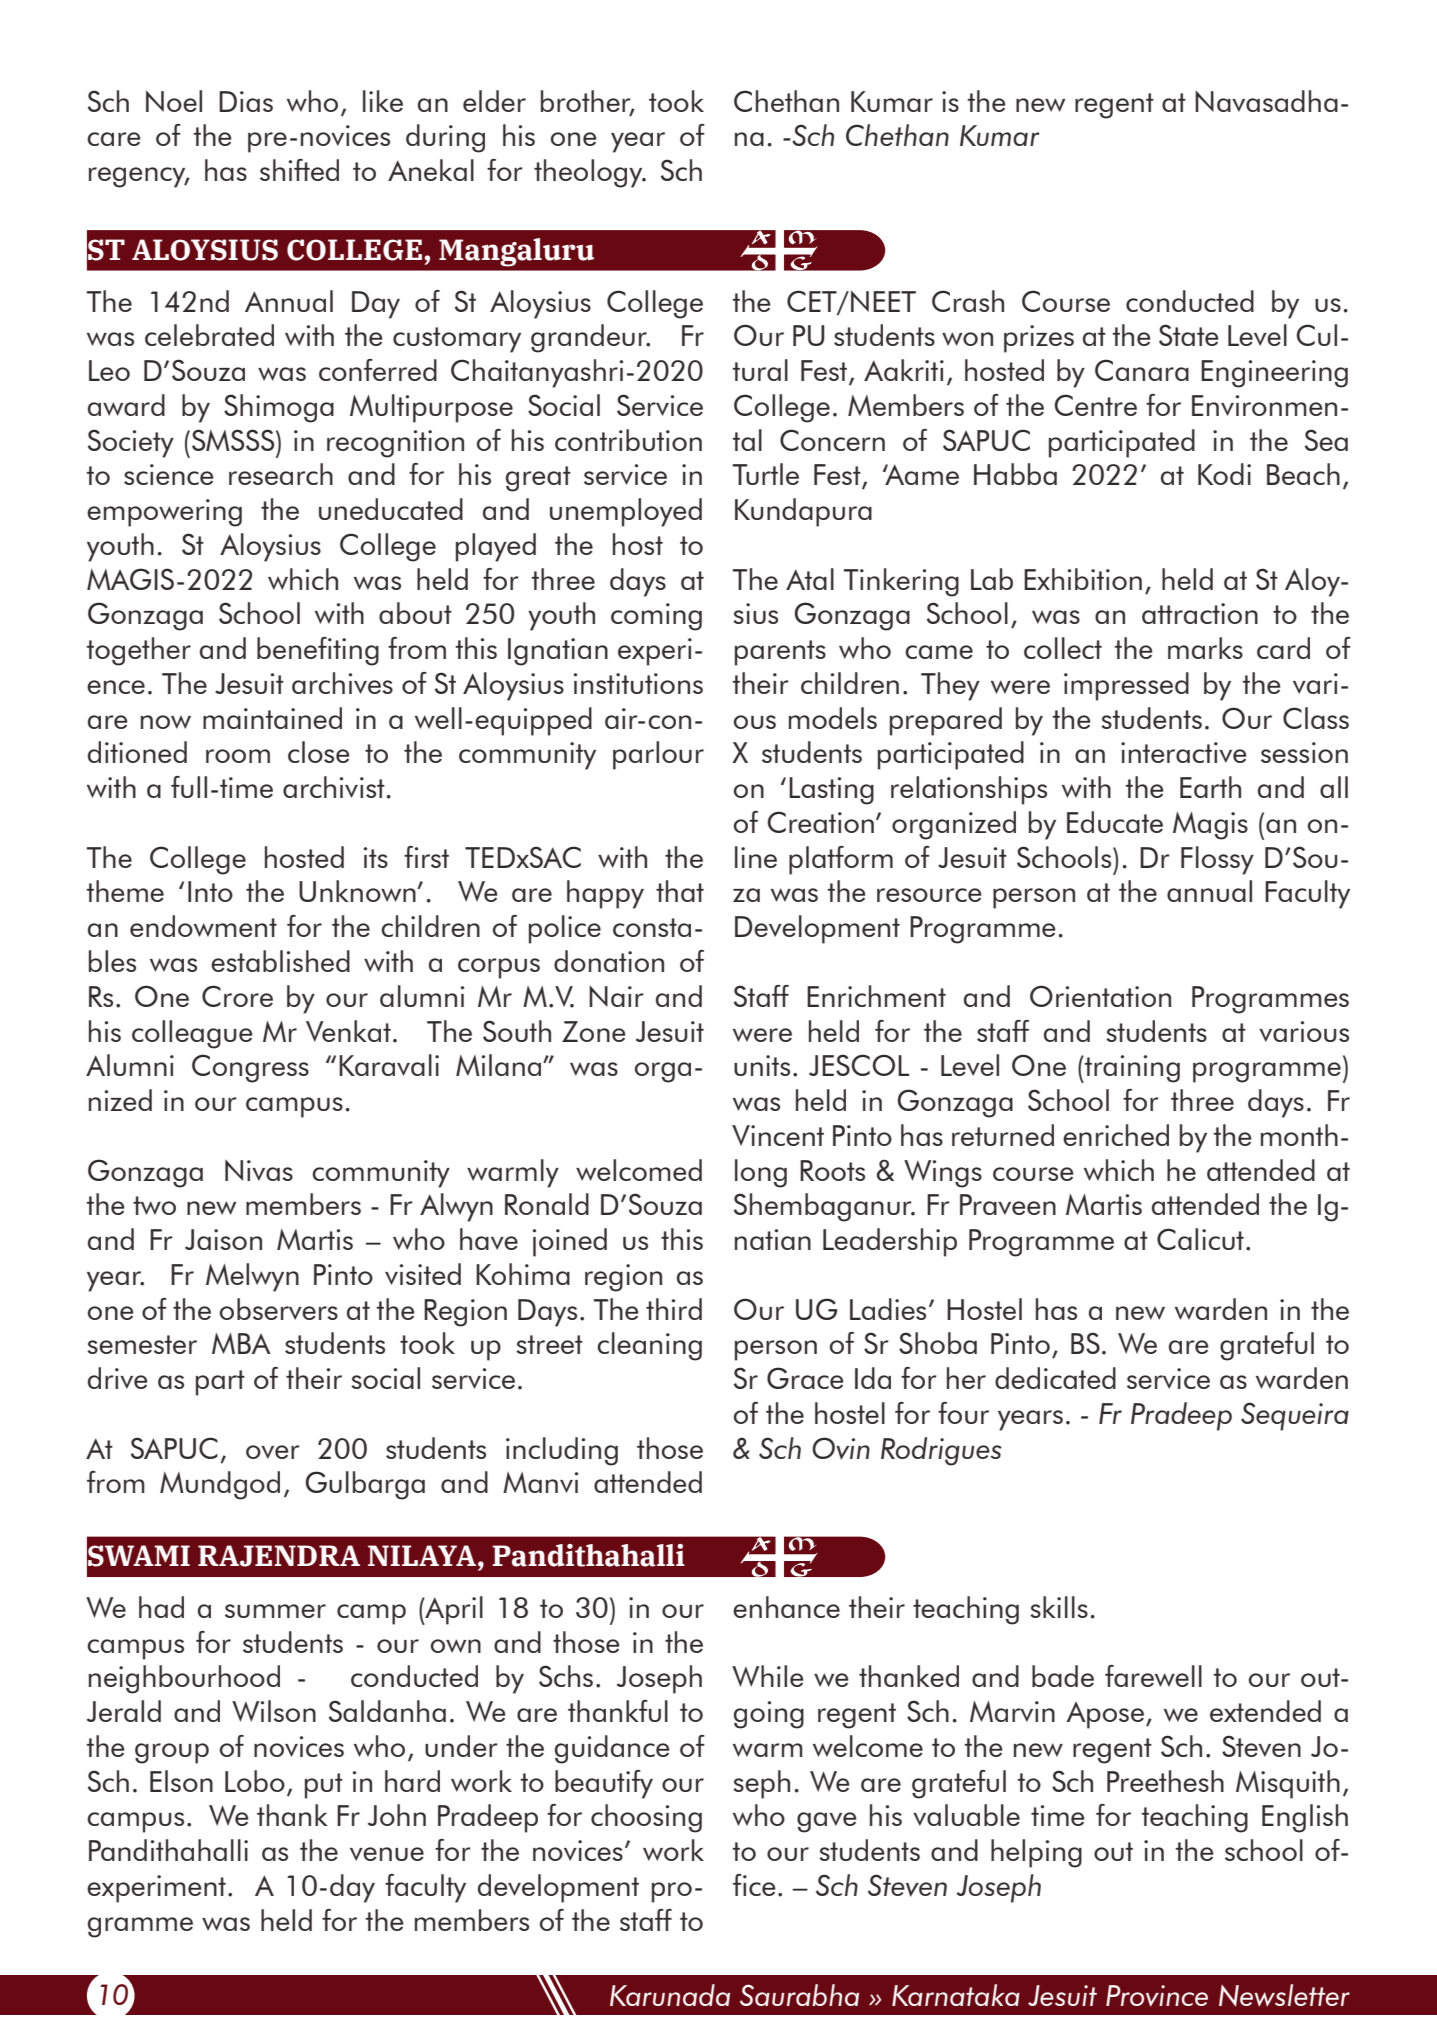  I want to click on choosing, so click(646, 1818).
